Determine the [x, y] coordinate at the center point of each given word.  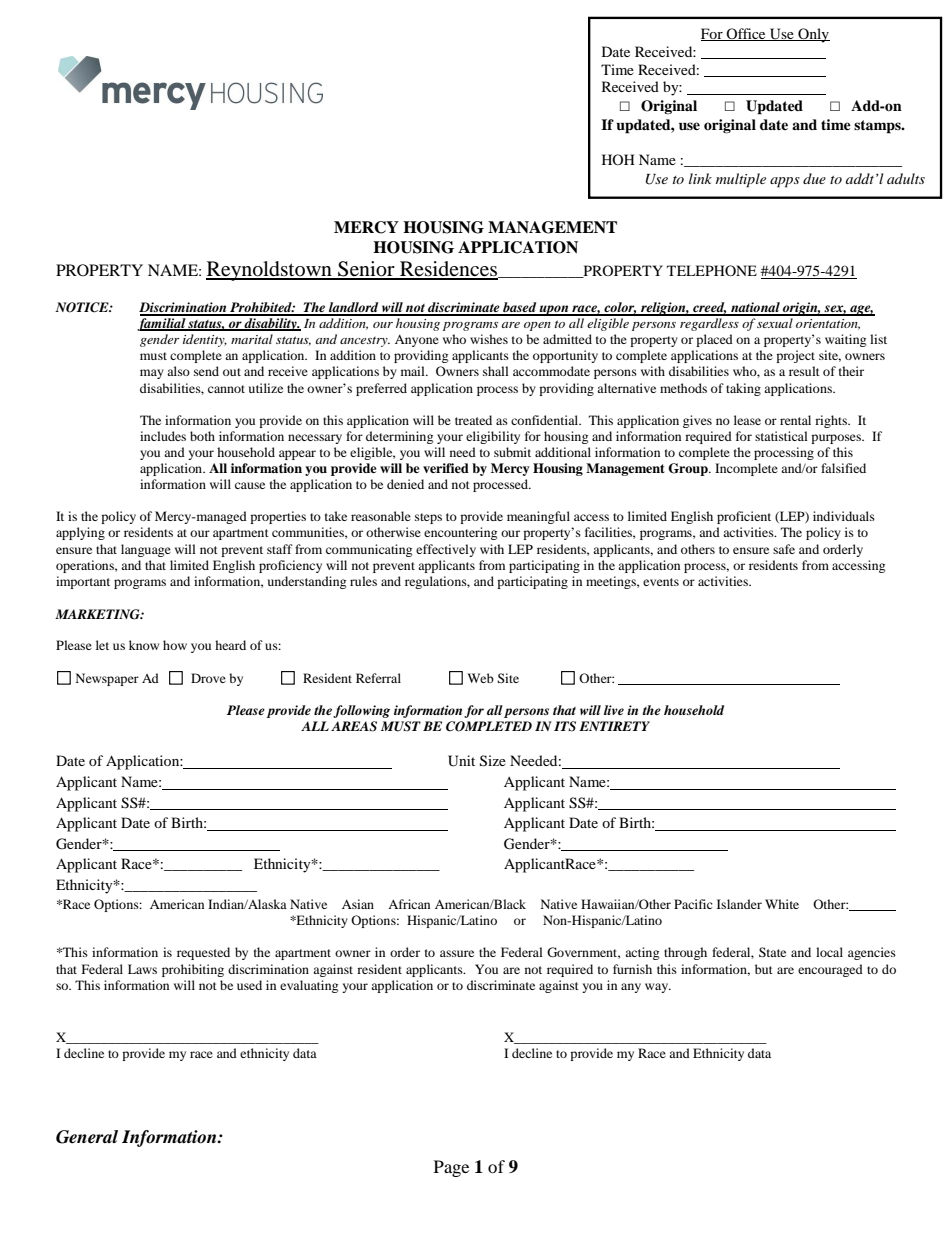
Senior [366, 270]
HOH [618, 159]
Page [451, 1168]
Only [813, 35]
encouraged [830, 970]
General [87, 1137]
